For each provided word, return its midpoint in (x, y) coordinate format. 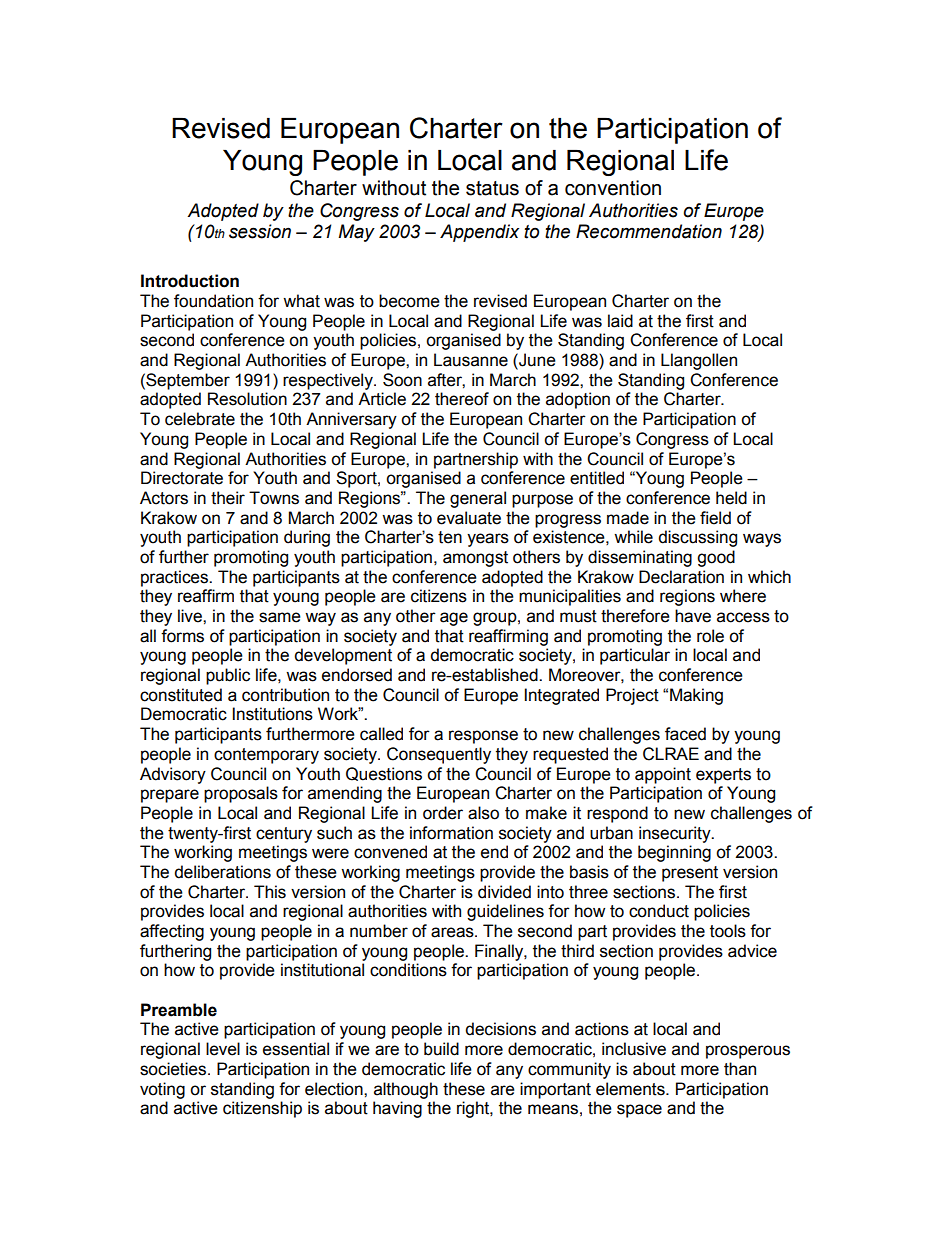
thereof (462, 399)
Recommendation (649, 231)
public (228, 676)
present (690, 874)
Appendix (479, 233)
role (710, 636)
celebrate (200, 419)
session (260, 231)
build (441, 1049)
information (451, 833)
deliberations (222, 872)
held (731, 498)
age (454, 619)
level (223, 1049)
